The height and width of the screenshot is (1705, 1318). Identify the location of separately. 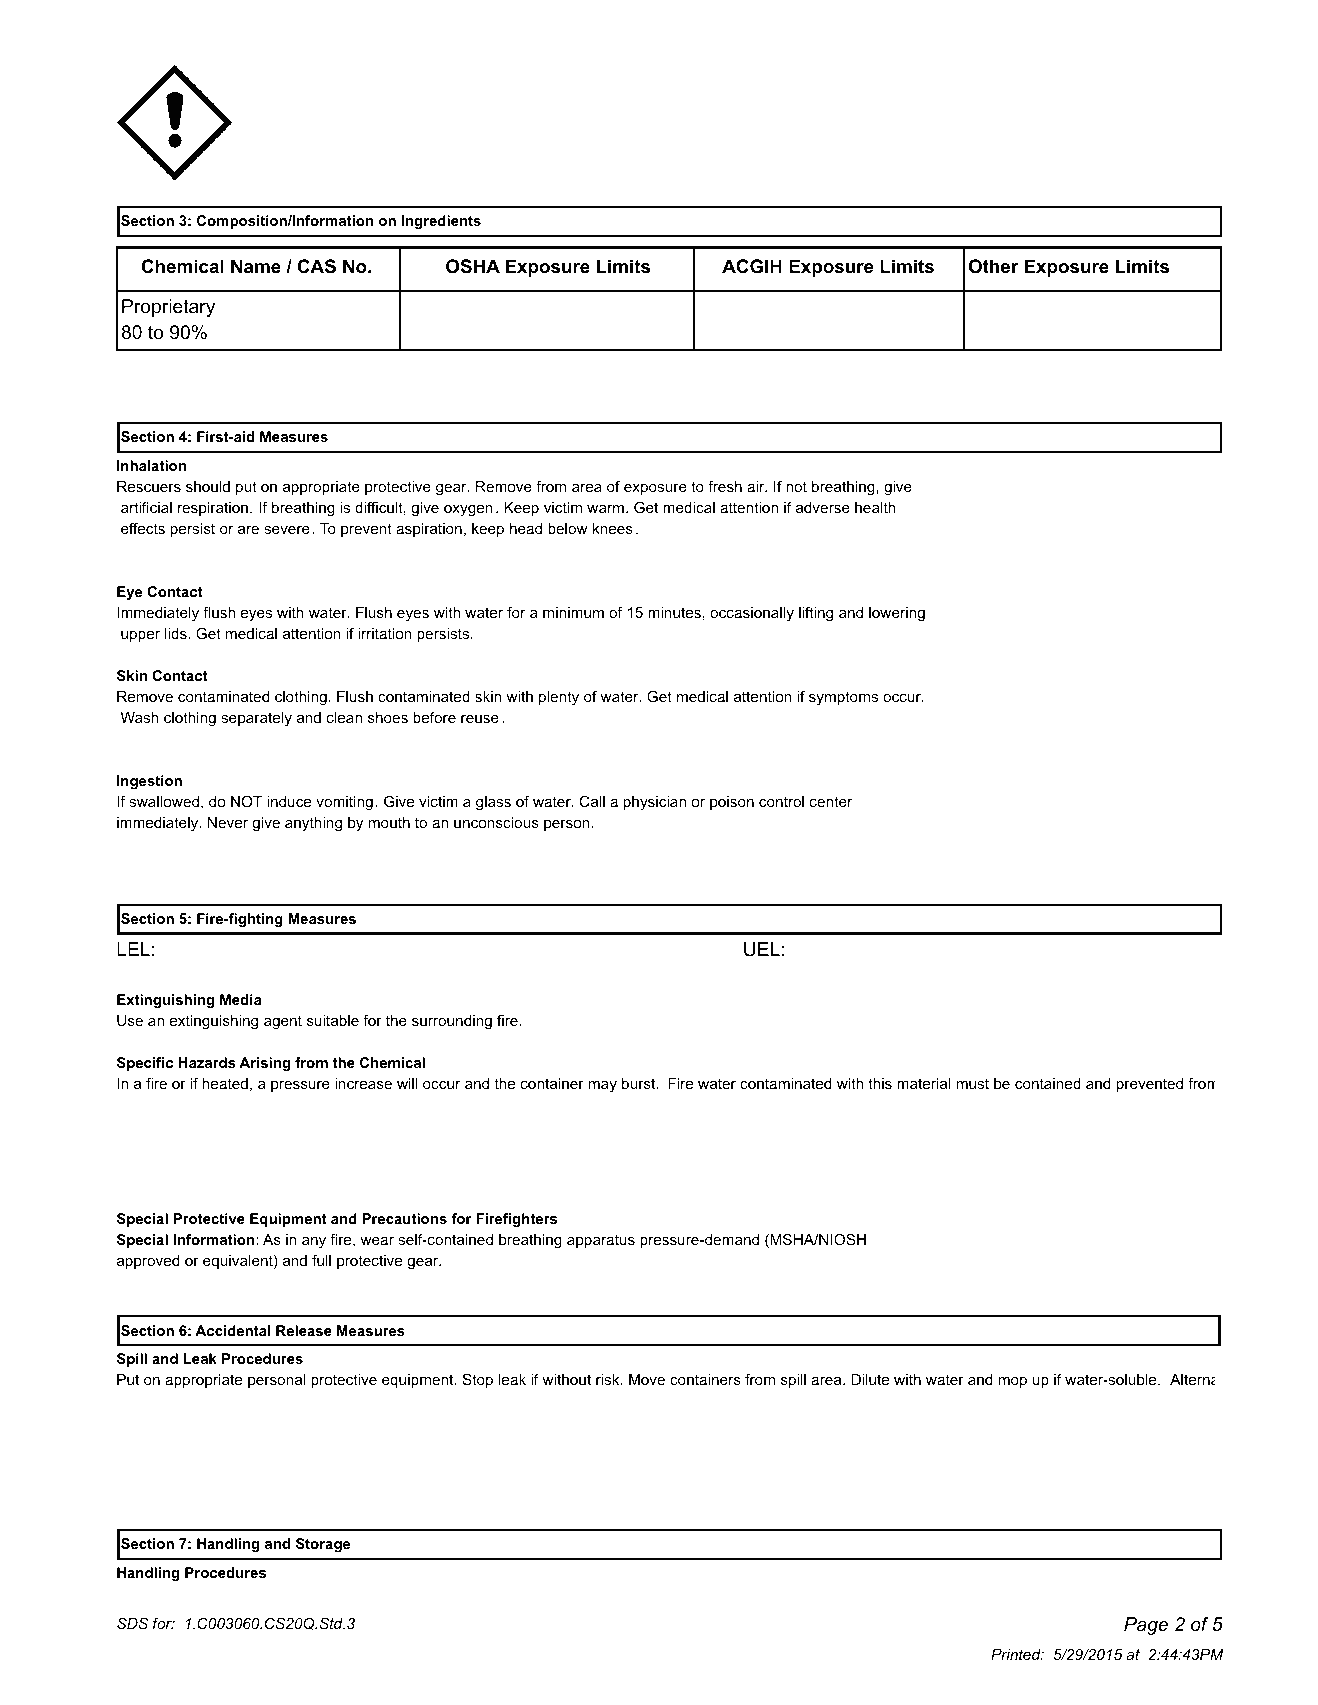
(256, 719).
